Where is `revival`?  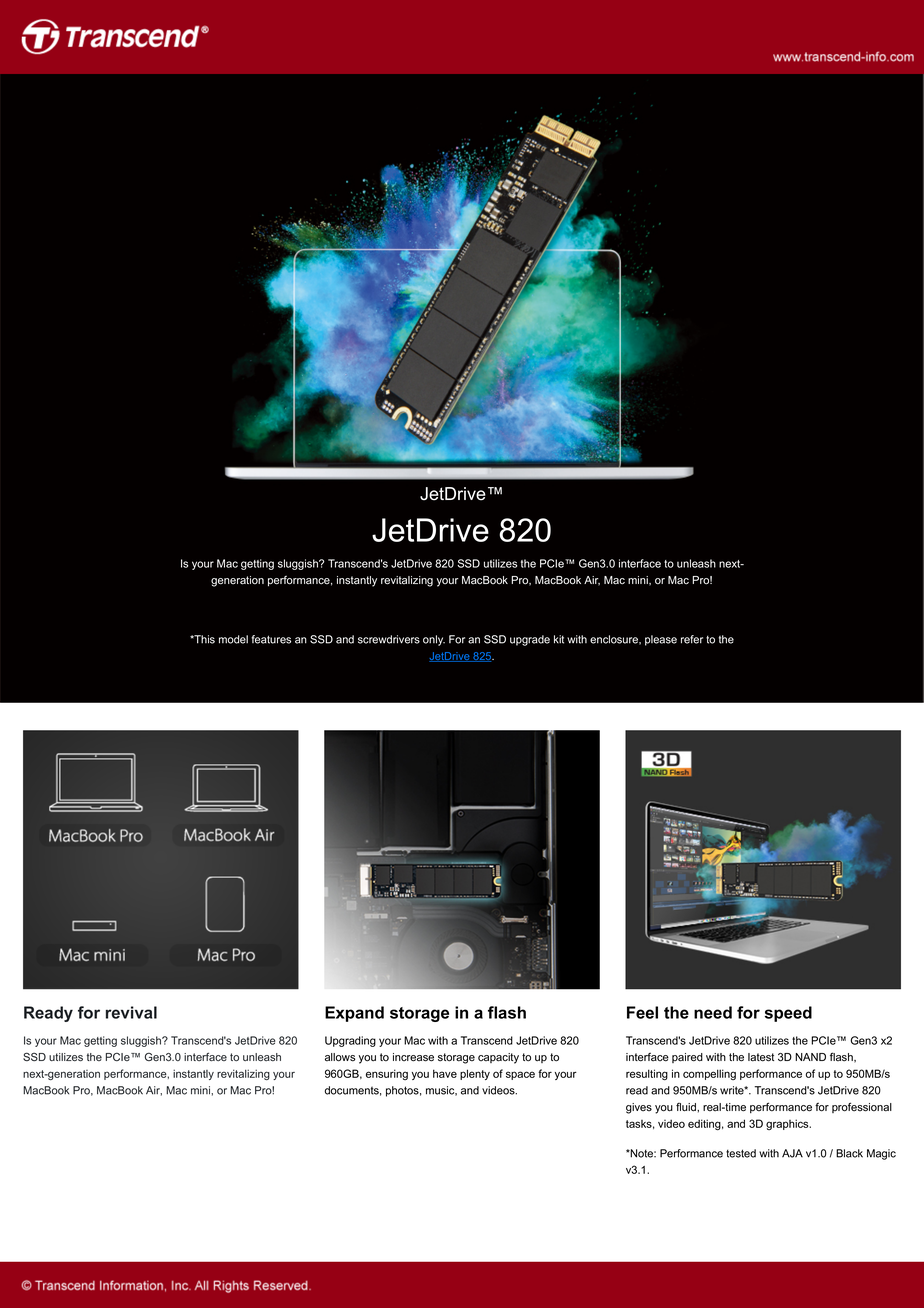 revival is located at coordinates (131, 1012).
